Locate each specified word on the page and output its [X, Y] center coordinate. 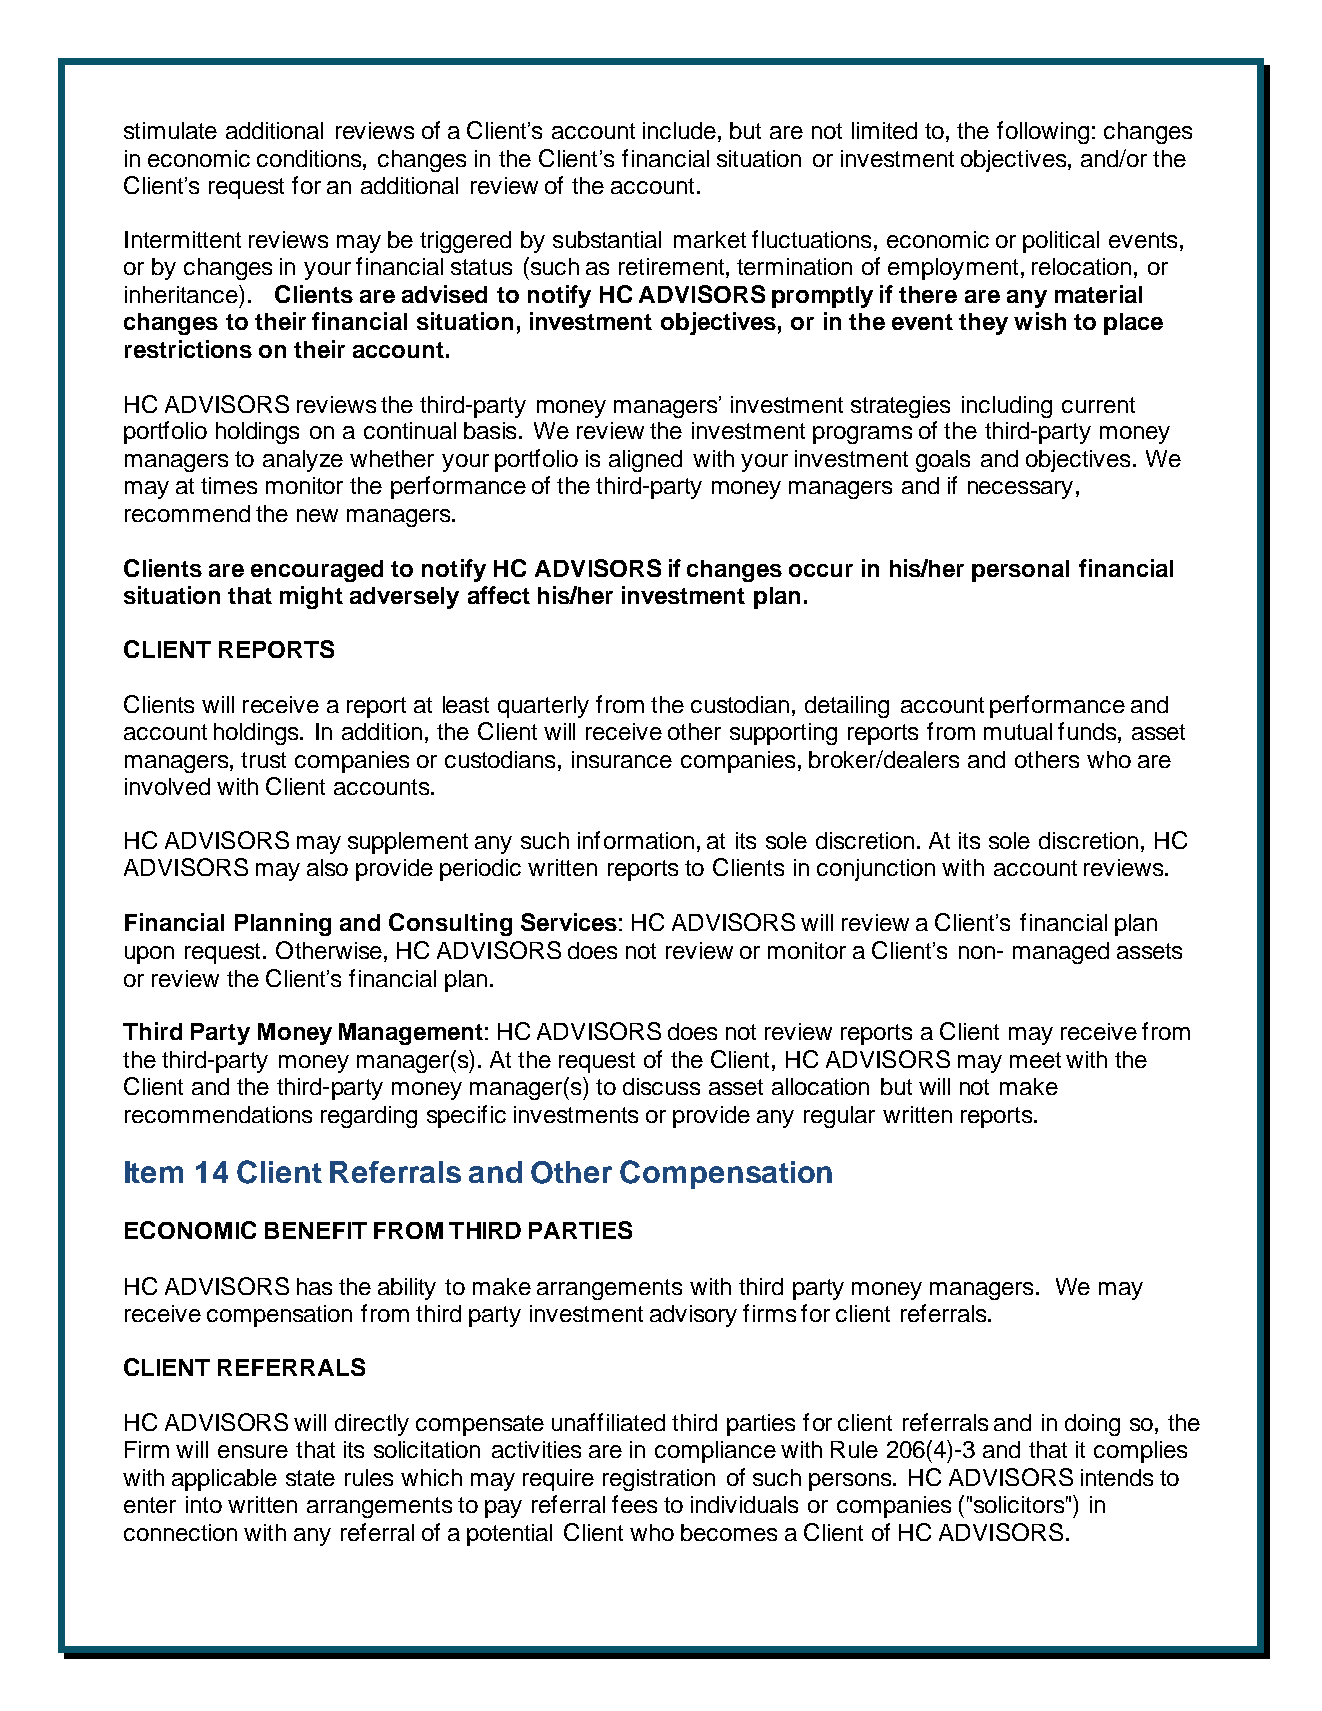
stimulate [170, 130]
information [636, 840]
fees [634, 1504]
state [310, 1478]
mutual [1018, 731]
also [327, 867]
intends [1117, 1477]
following [1043, 132]
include [679, 130]
